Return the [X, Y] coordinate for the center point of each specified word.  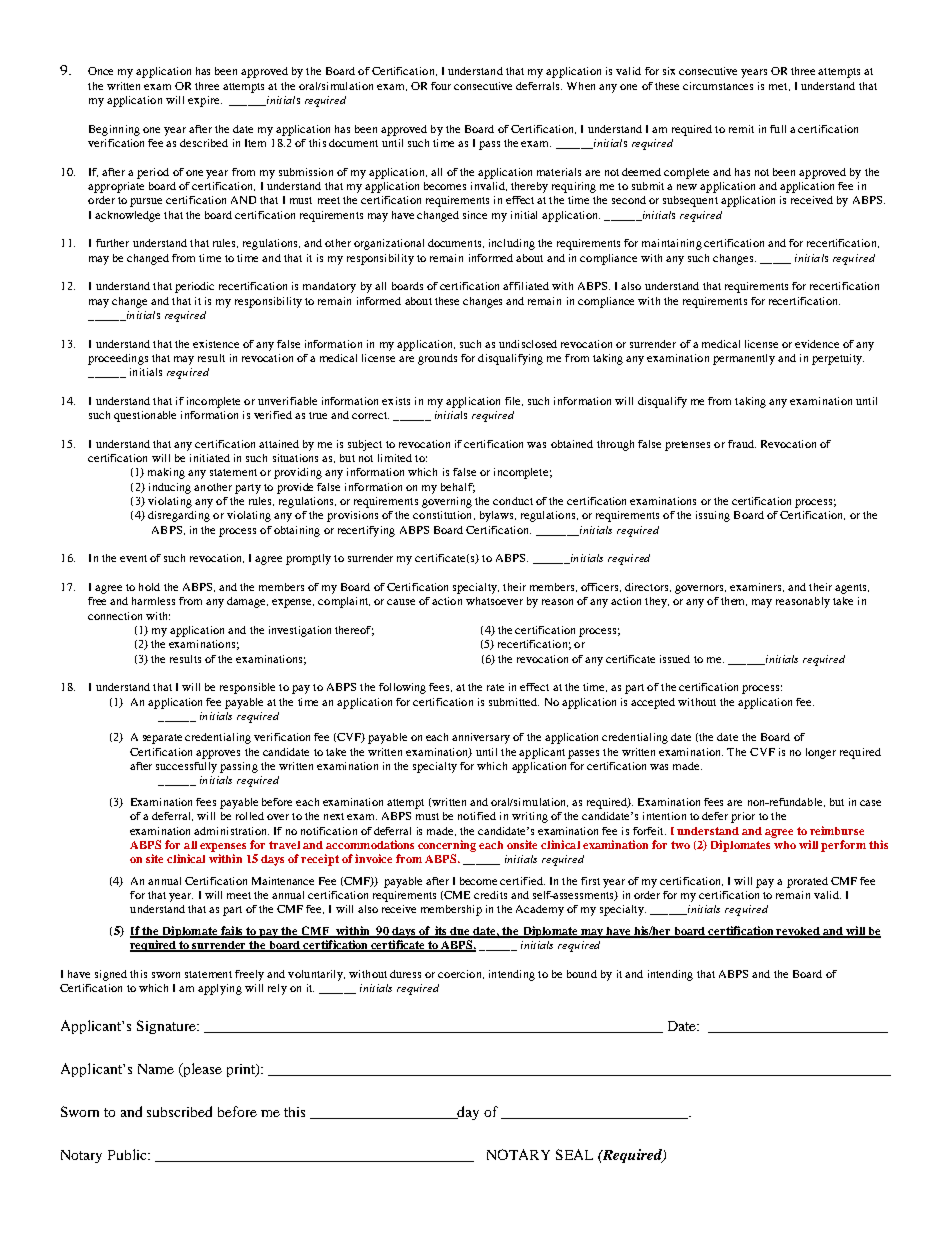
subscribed [179, 1111]
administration [231, 831]
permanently [744, 359]
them [734, 601]
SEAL [574, 1154]
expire [205, 101]
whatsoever [494, 601]
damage [247, 602]
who [785, 845]
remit [741, 129]
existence [216, 344]
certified [522, 881]
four [441, 86]
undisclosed [528, 344]
